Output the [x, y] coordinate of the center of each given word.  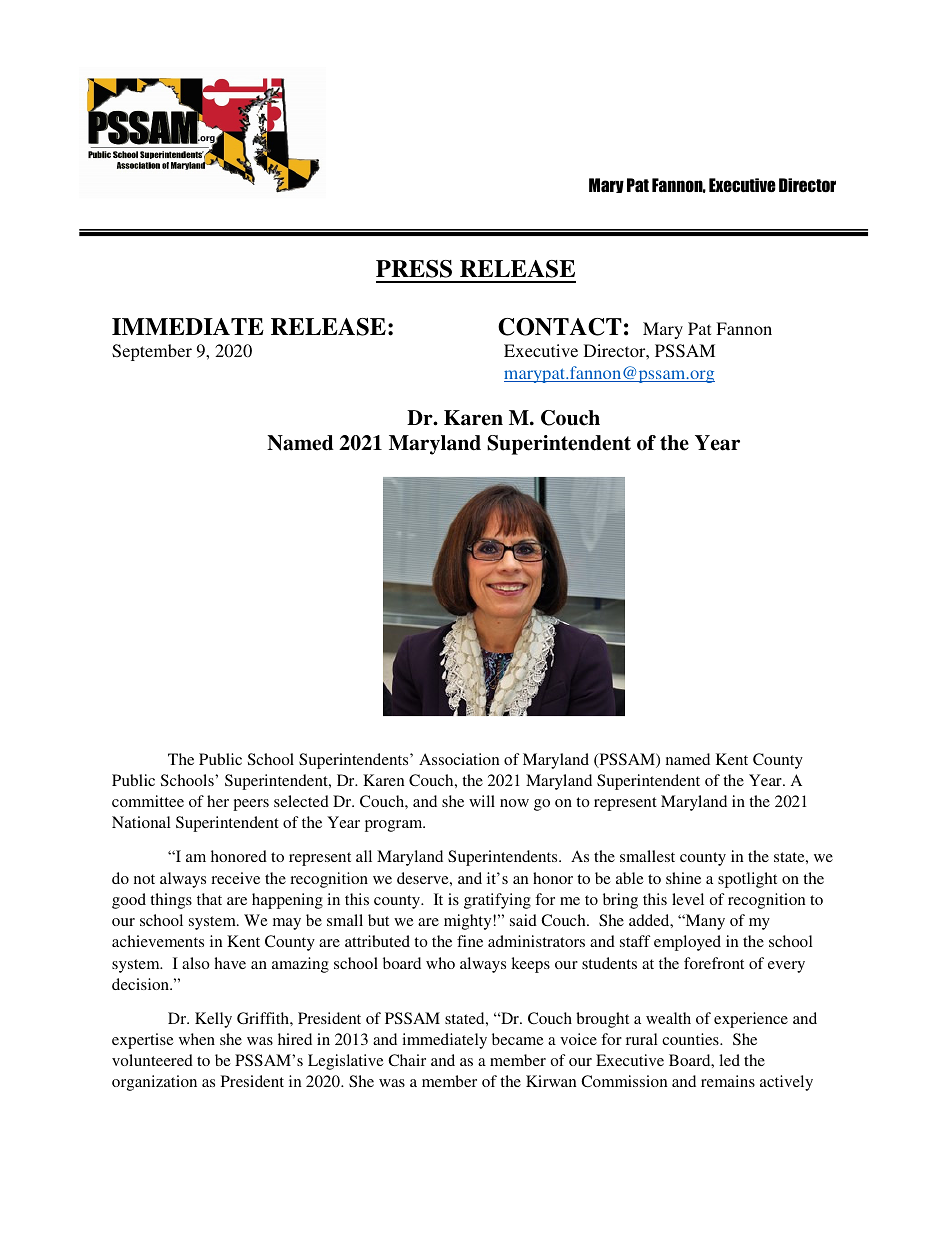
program [395, 826]
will [482, 801]
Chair [407, 1060]
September [152, 352]
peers [251, 805]
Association [459, 759]
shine [683, 878]
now [514, 803]
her [218, 801]
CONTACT [560, 327]
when [197, 1039]
